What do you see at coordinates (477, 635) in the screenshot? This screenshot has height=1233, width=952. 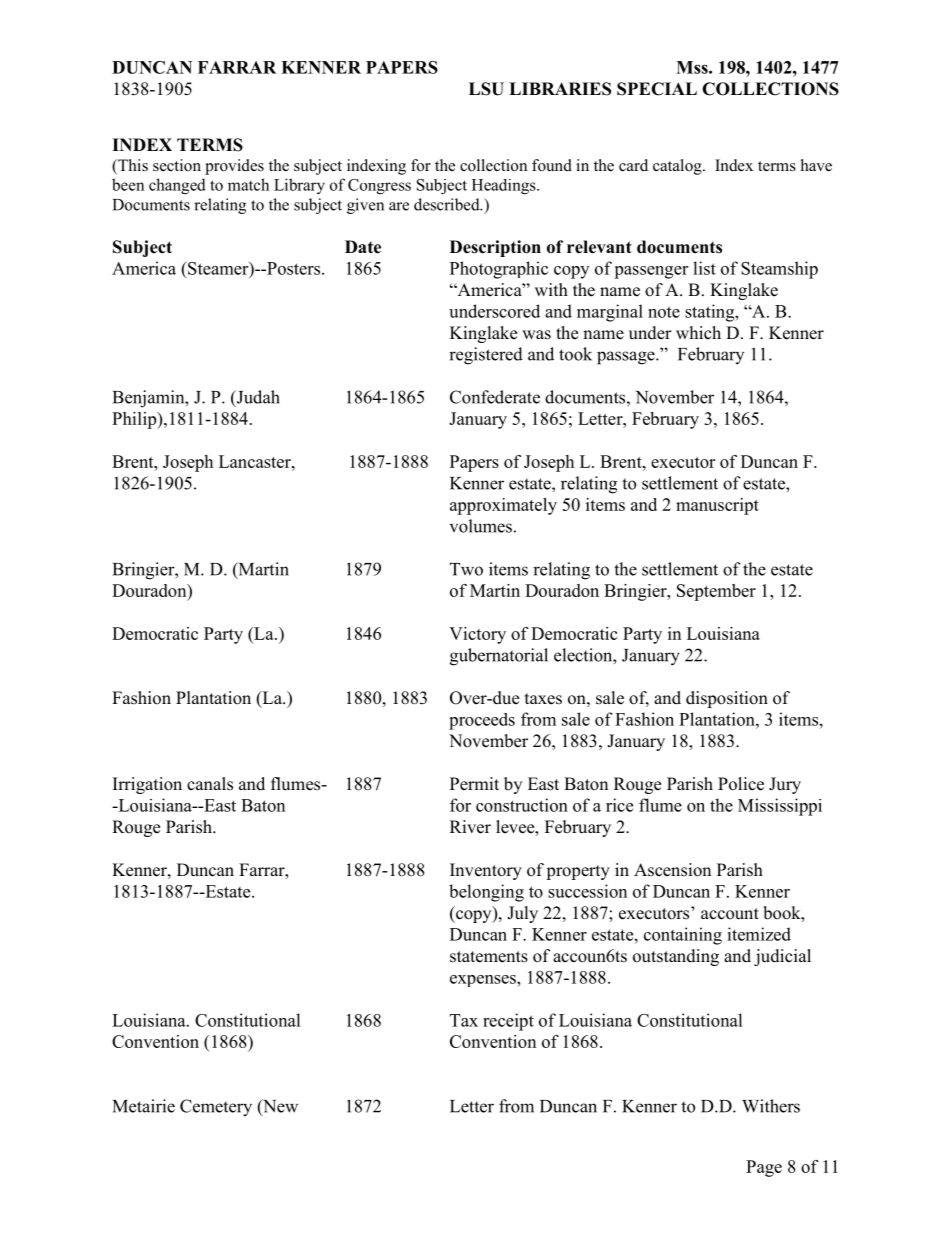 I see `Victory` at bounding box center [477, 635].
